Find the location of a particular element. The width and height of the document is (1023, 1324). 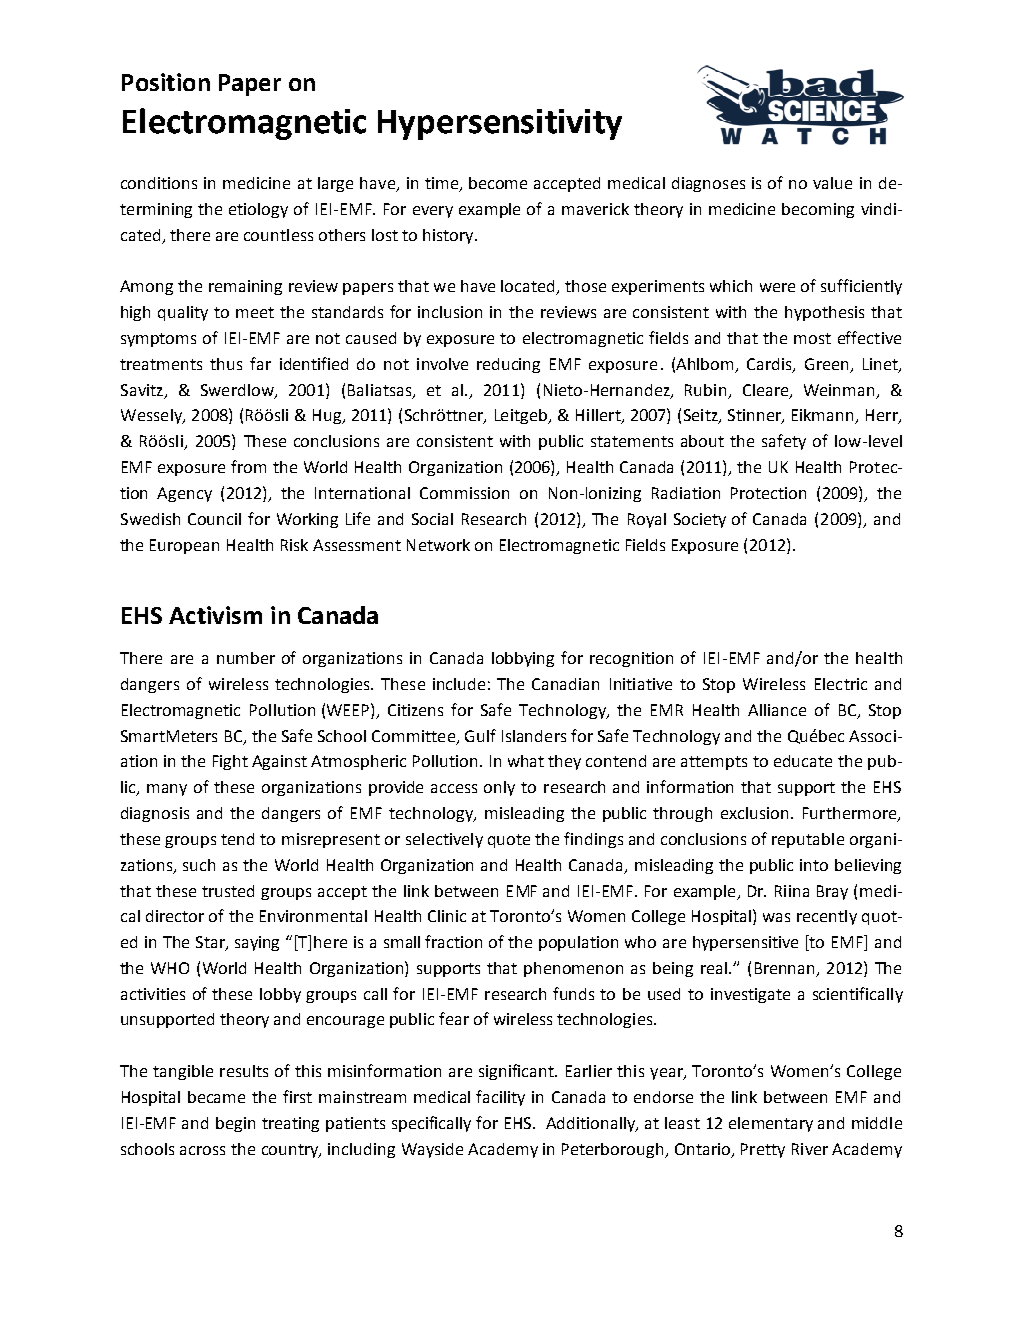

Fight is located at coordinates (230, 762).
